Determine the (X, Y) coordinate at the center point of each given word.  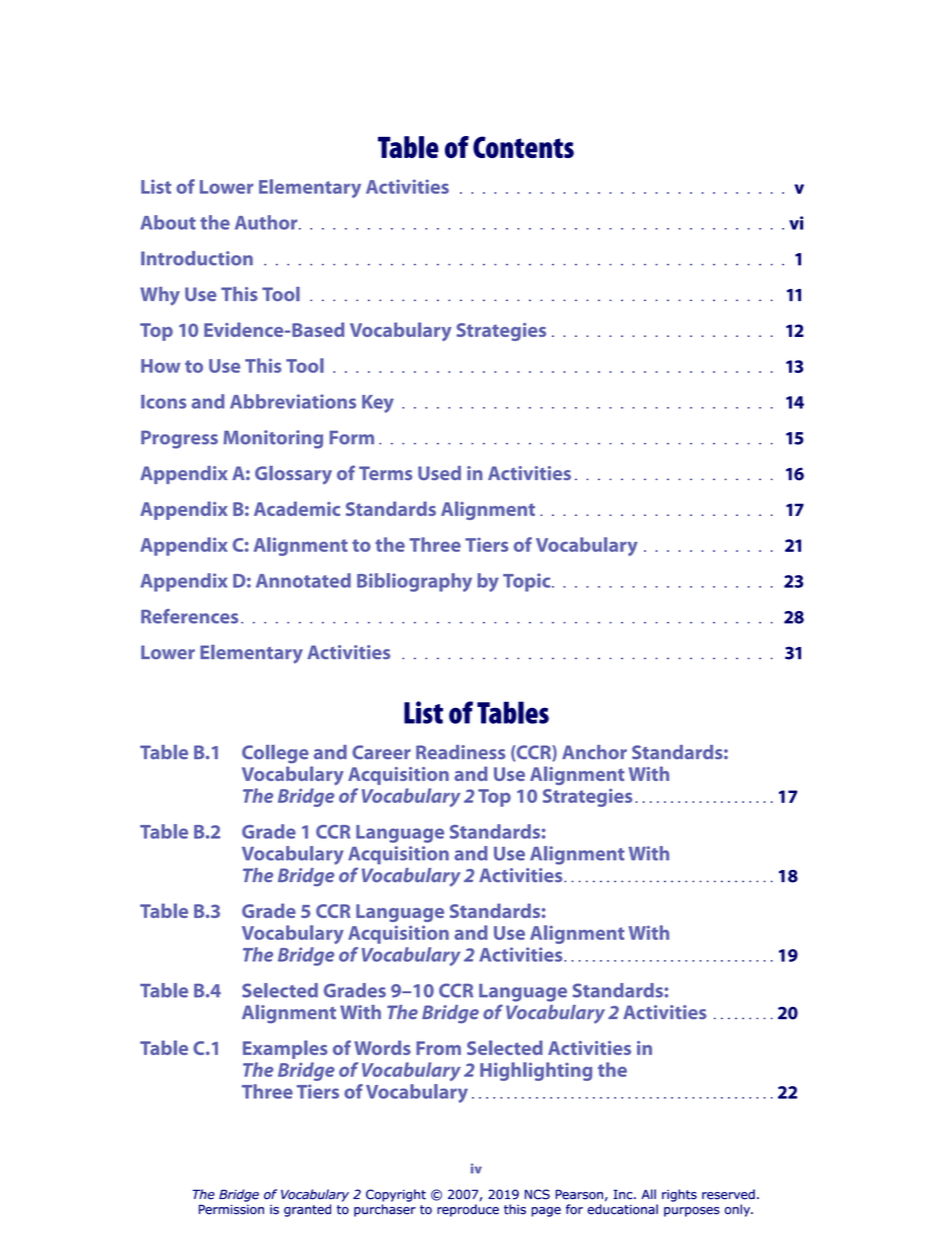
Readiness (460, 752)
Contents (523, 147)
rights (679, 1195)
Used (439, 473)
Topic (528, 582)
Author (267, 222)
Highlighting (536, 1071)
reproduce (468, 1210)
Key (378, 404)
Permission (231, 1209)
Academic (297, 508)
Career (381, 752)
